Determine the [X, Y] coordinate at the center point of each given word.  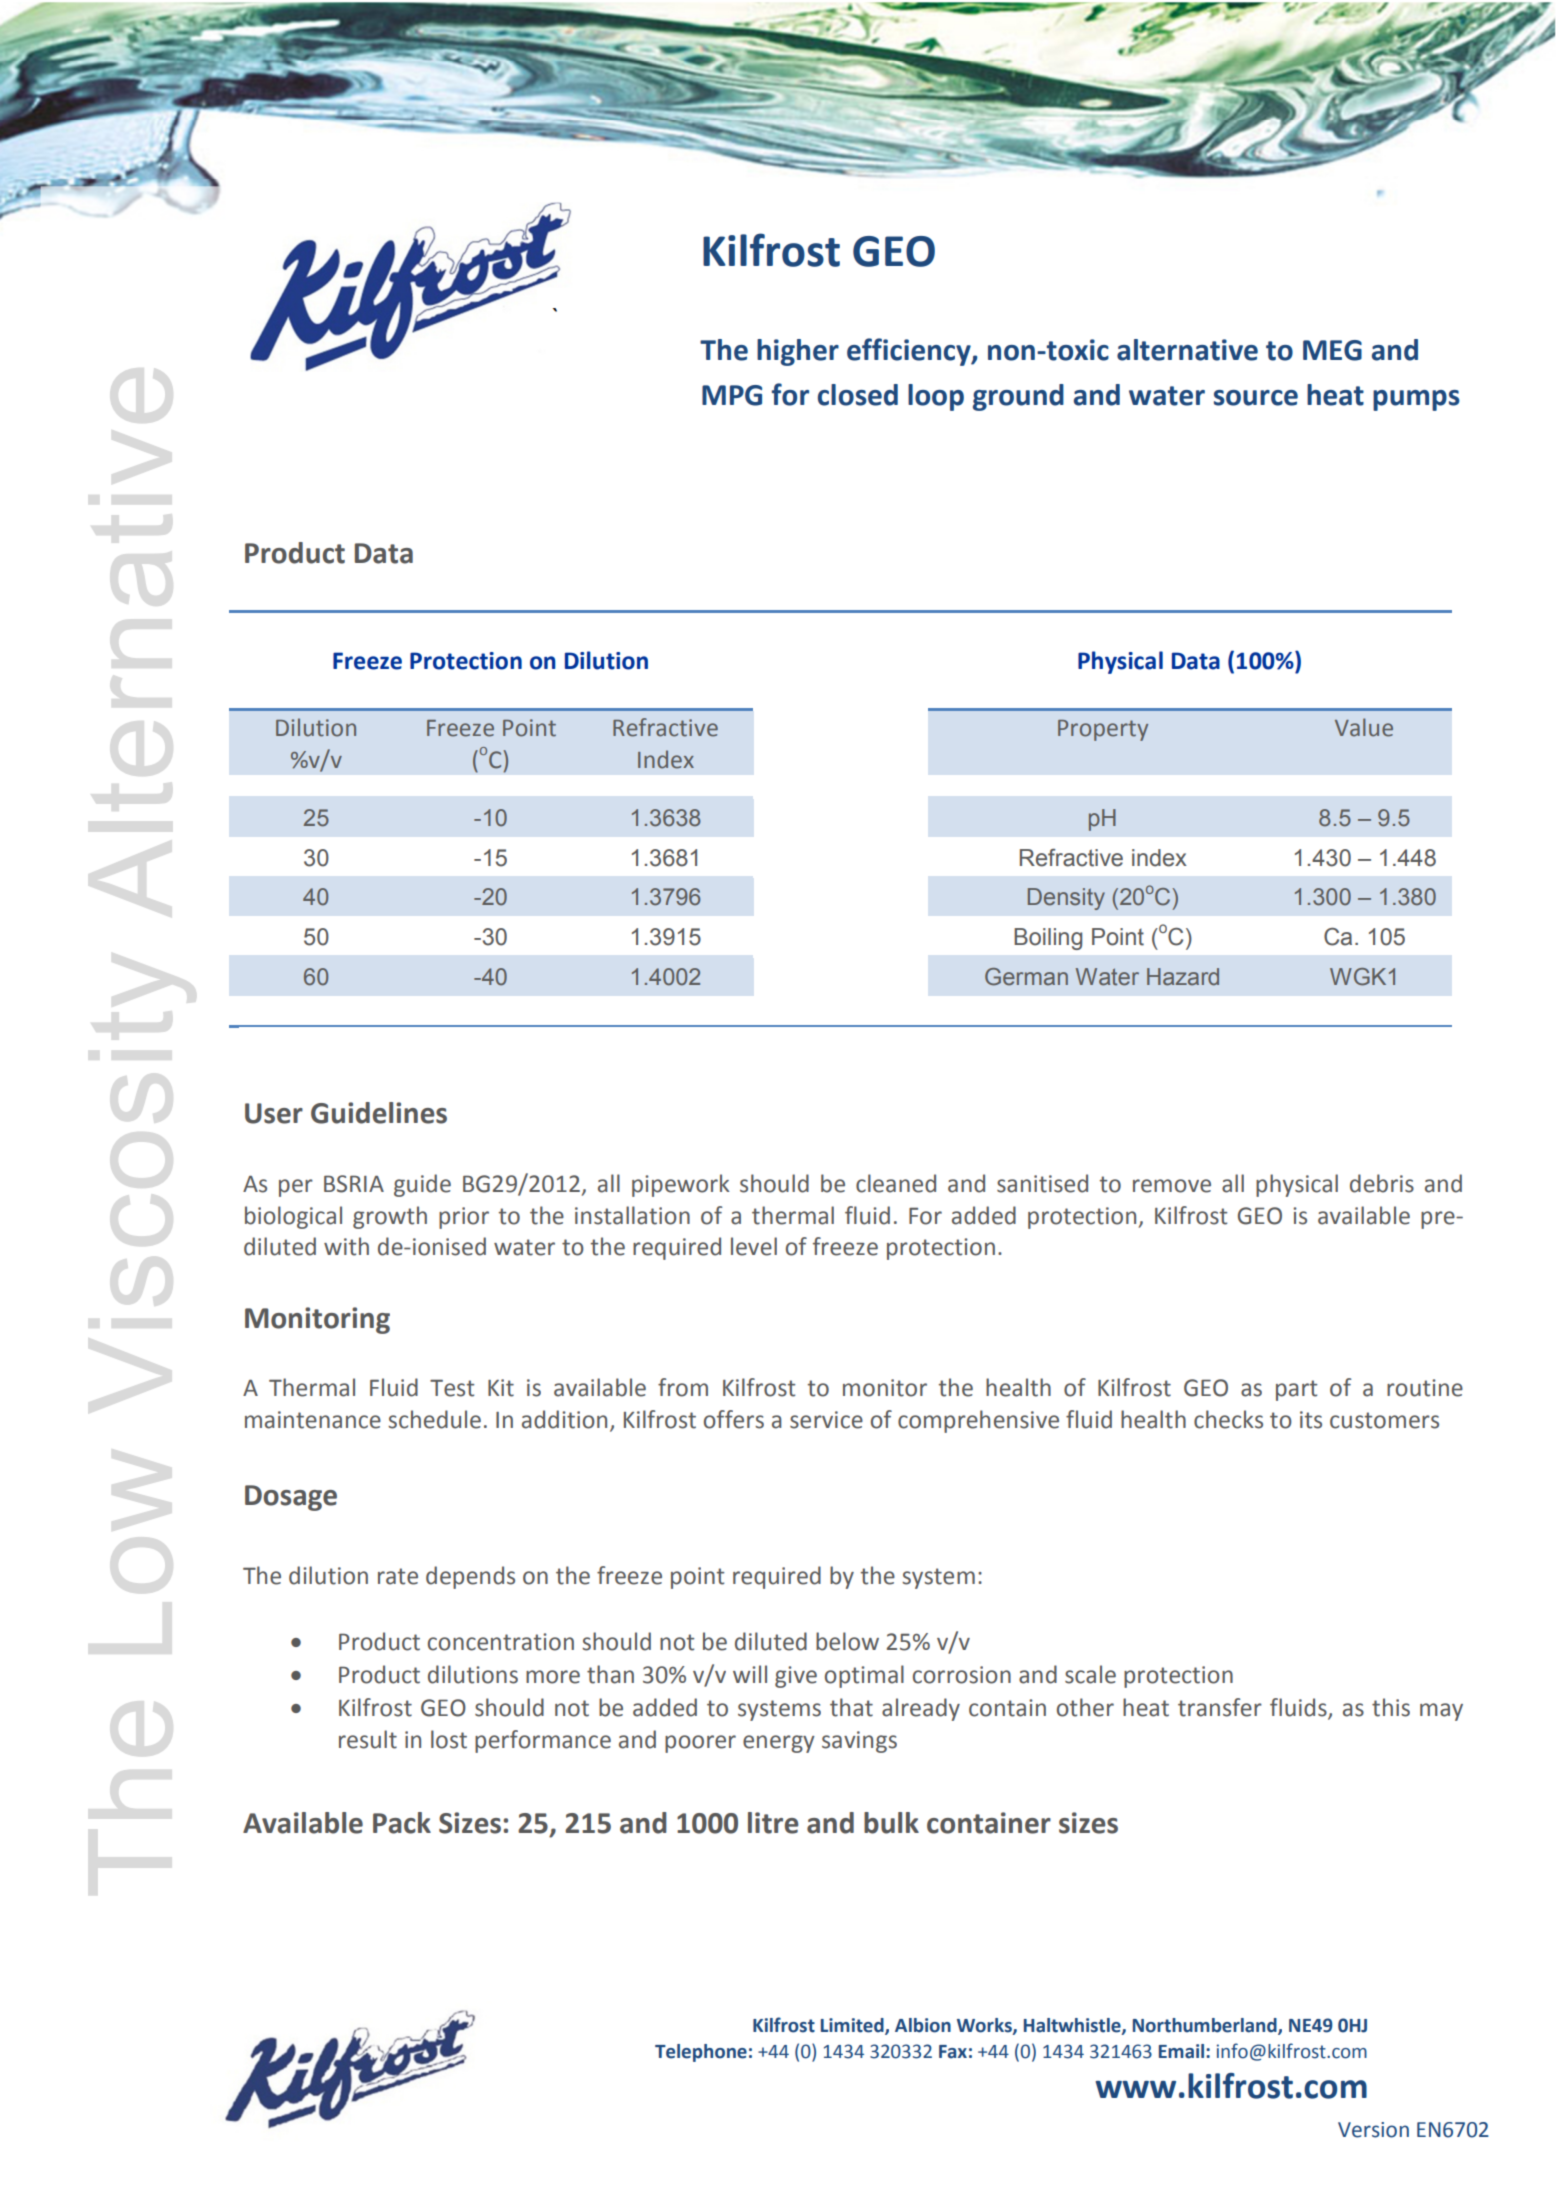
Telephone [701, 2053]
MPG [732, 395]
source [1256, 398]
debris [1382, 1183]
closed [858, 395]
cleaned [896, 1183]
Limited [853, 2026]
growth [390, 1217]
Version [1373, 2130]
